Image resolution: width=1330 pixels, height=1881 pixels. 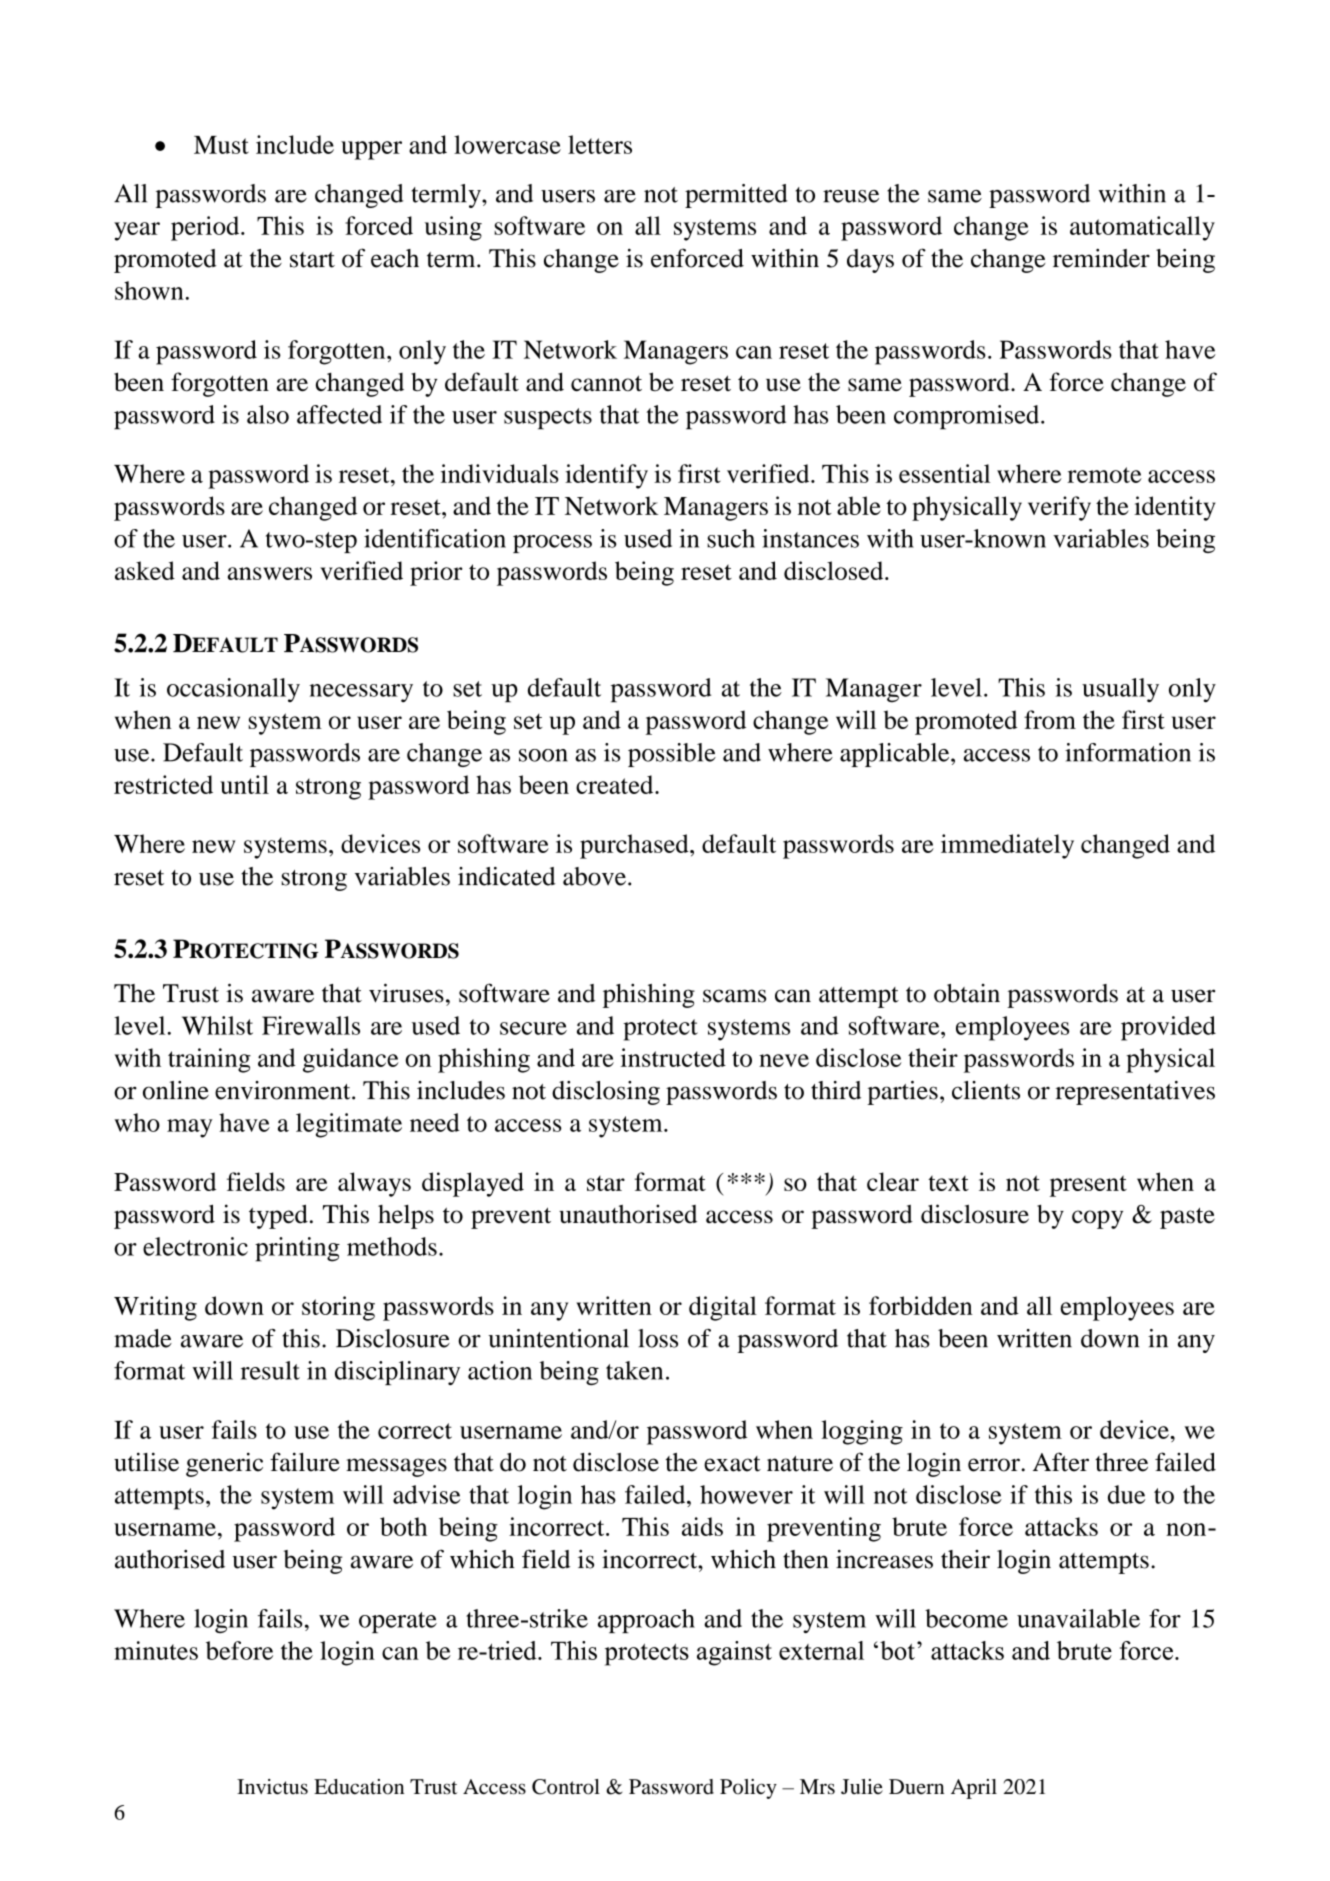 What do you see at coordinates (1101, 258) in the image?
I see `reminder` at bounding box center [1101, 258].
